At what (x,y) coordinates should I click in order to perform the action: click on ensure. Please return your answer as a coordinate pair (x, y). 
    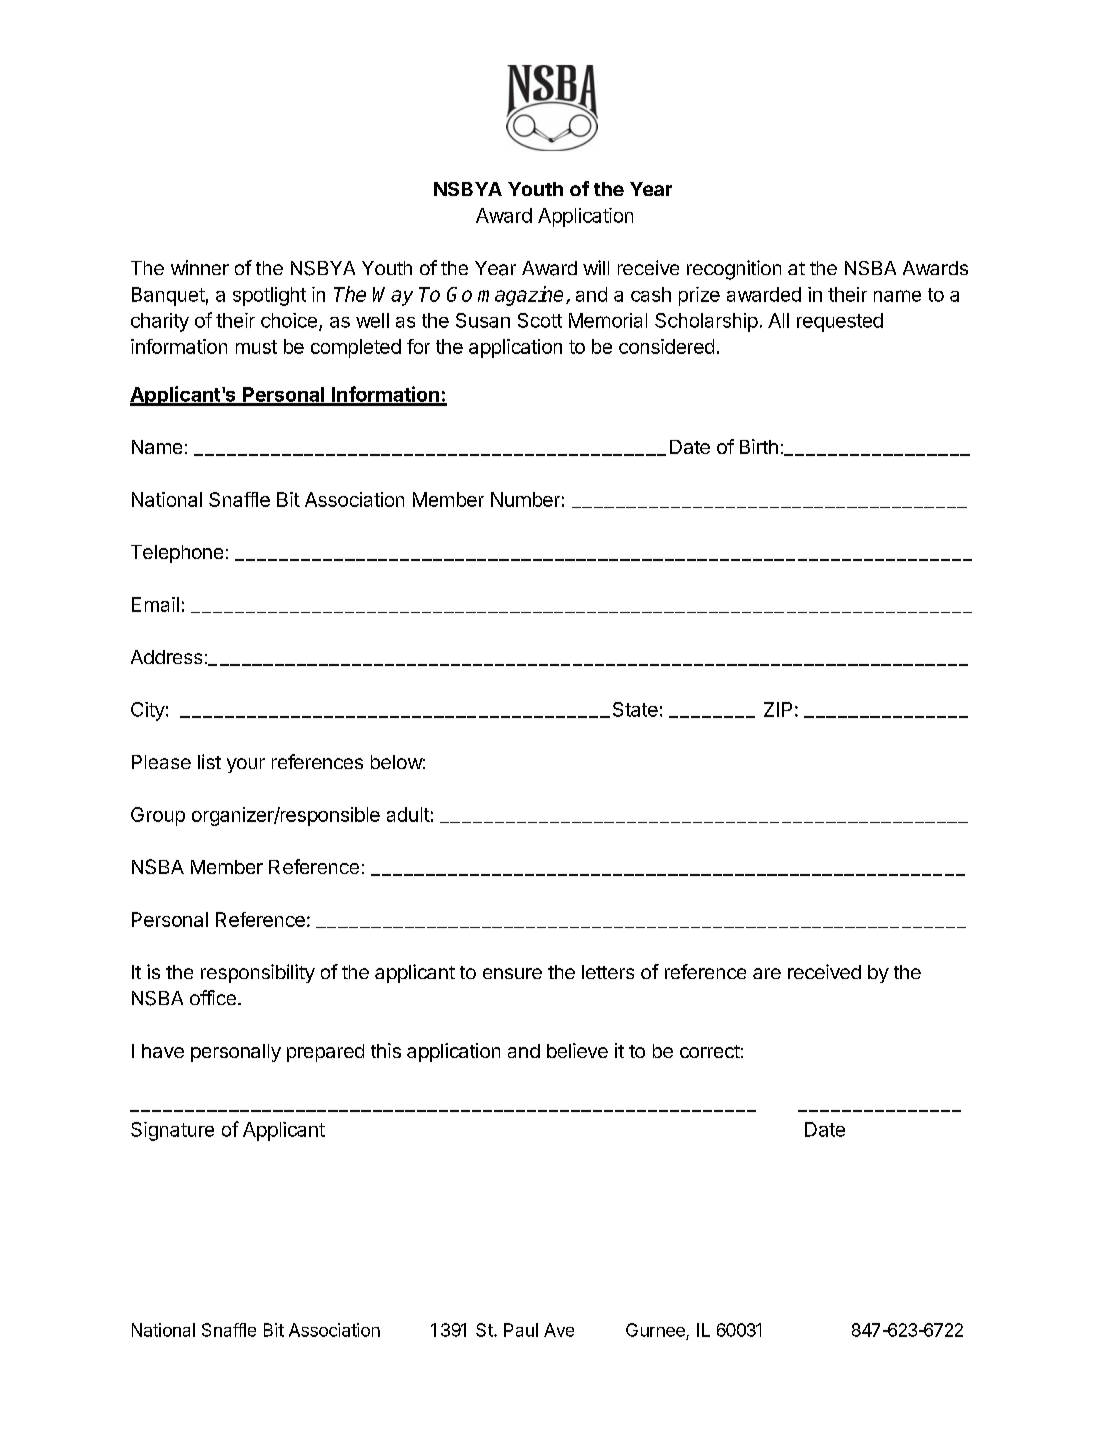
    Looking at the image, I should click on (512, 973).
